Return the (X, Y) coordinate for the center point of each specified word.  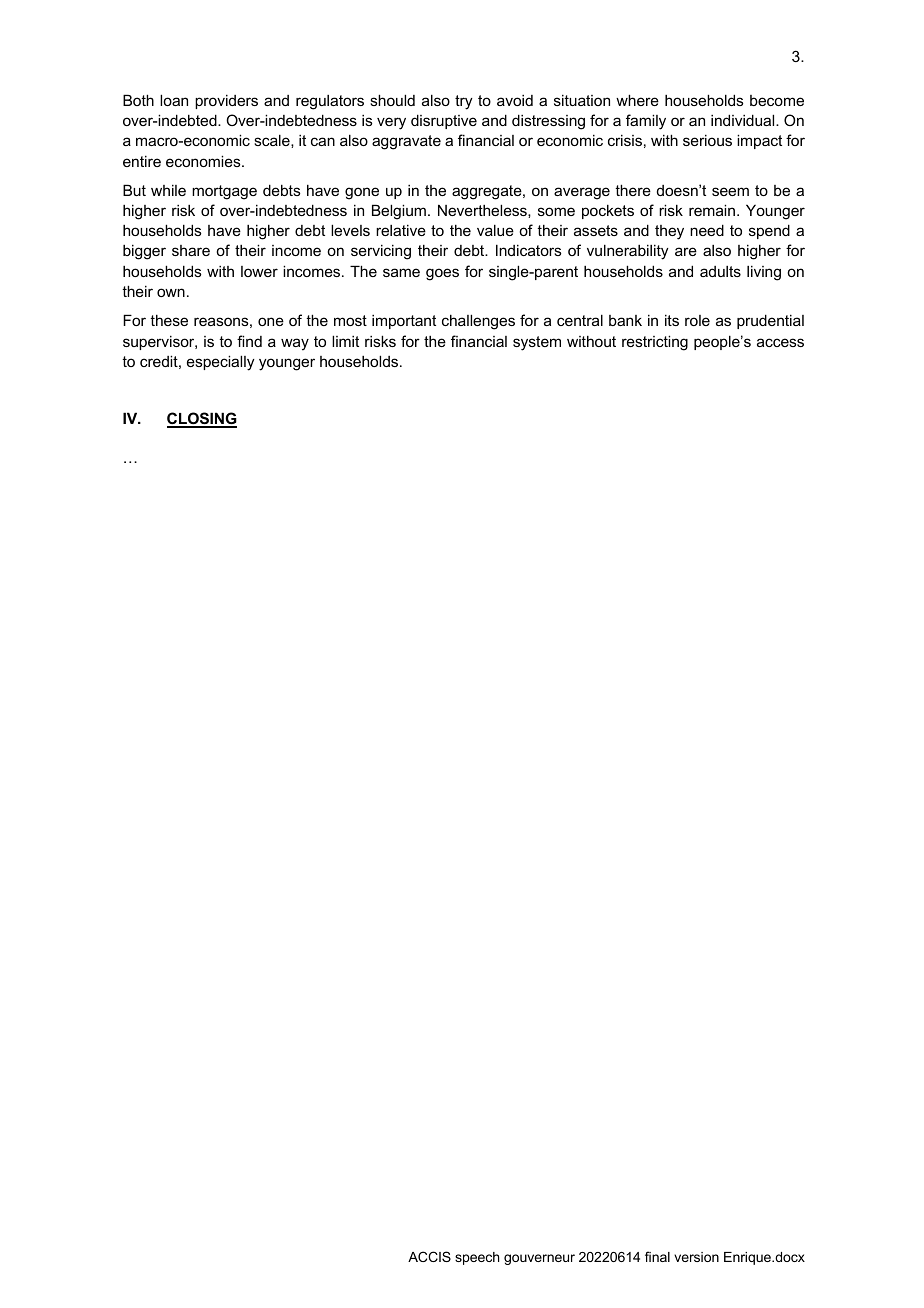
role (697, 320)
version (696, 1257)
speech (477, 1258)
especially (221, 363)
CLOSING (202, 419)
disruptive (444, 121)
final (657, 1256)
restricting (655, 343)
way (295, 344)
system (537, 343)
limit (345, 341)
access (780, 342)
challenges (478, 322)
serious (707, 140)
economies (204, 161)
